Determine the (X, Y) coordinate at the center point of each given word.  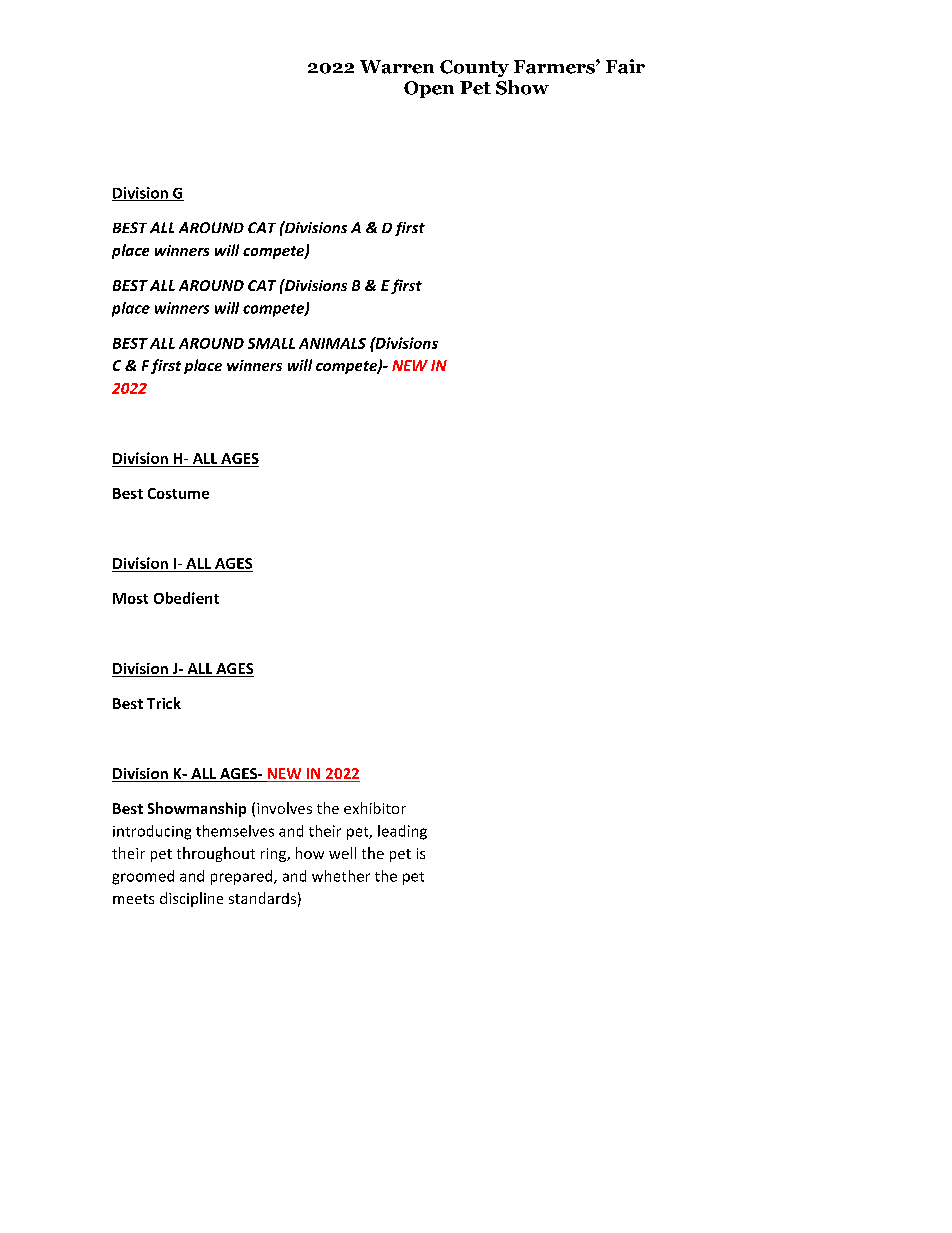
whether (341, 876)
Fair (625, 66)
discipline (191, 899)
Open (429, 89)
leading (402, 832)
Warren (397, 67)
